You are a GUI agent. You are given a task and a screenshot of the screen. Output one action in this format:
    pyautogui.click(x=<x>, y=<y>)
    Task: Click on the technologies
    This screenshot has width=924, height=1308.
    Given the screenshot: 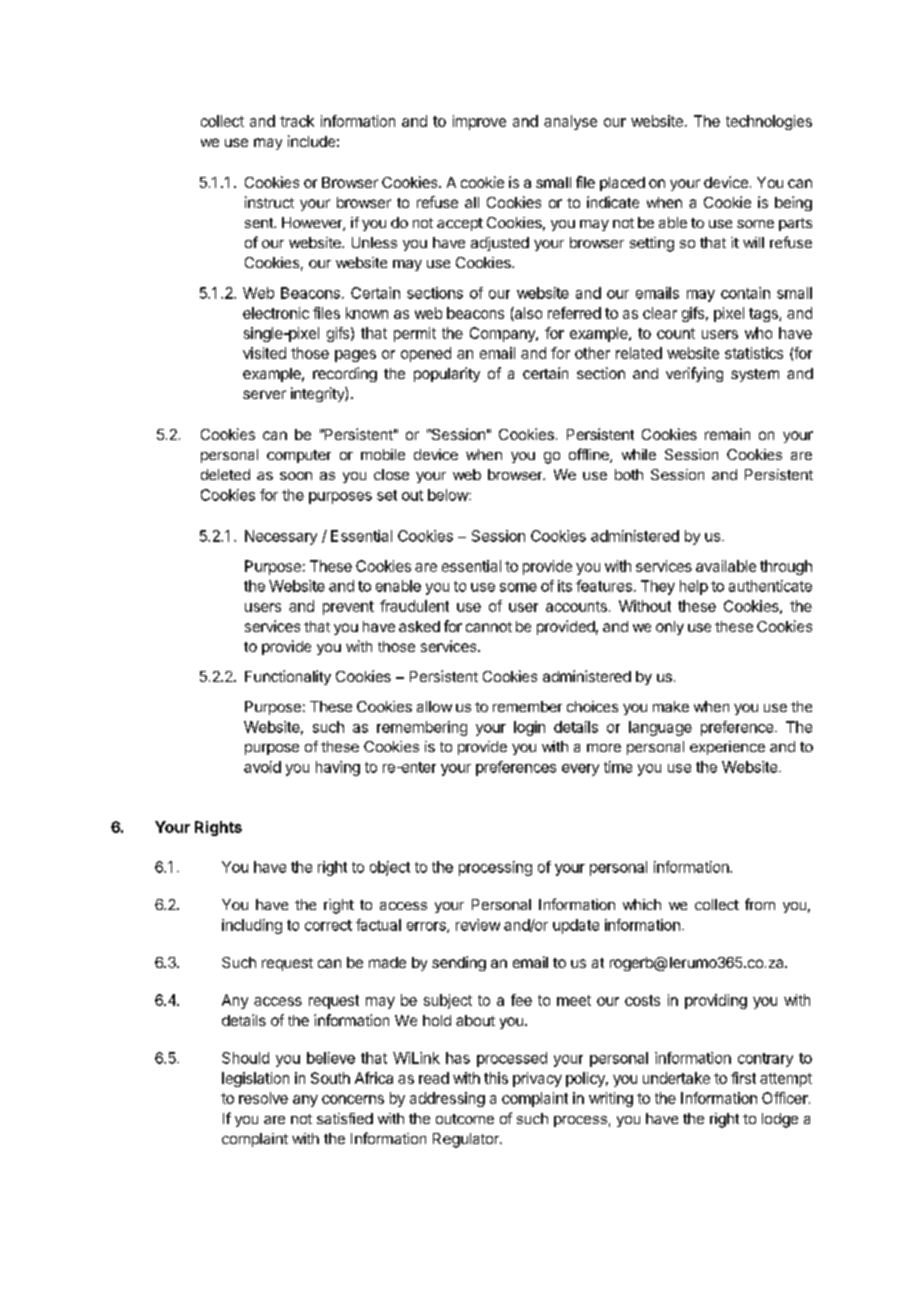 What is the action you would take?
    pyautogui.click(x=769, y=122)
